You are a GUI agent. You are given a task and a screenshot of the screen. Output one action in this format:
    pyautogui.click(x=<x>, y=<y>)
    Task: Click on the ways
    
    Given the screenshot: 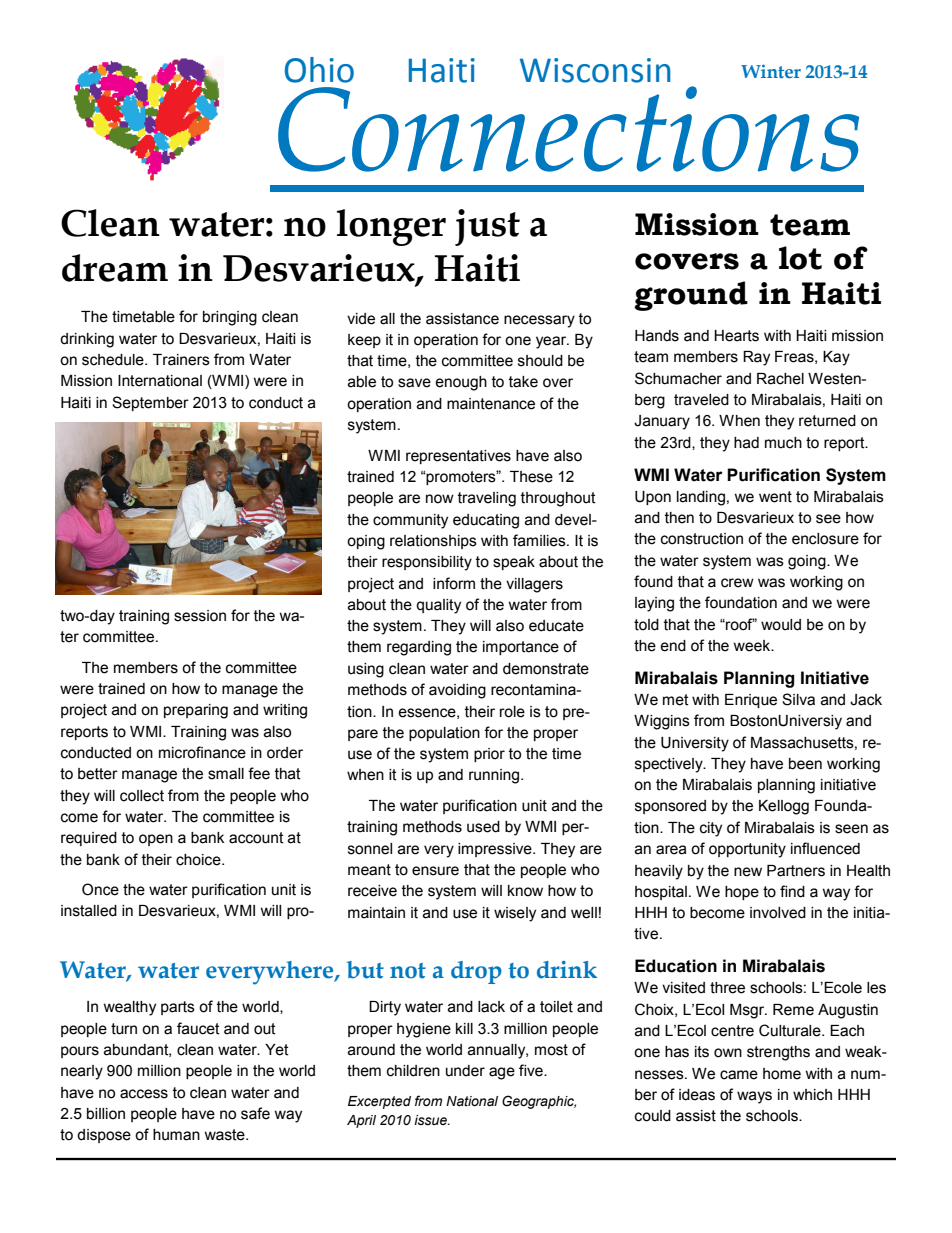 What is the action you would take?
    pyautogui.click(x=754, y=1097)
